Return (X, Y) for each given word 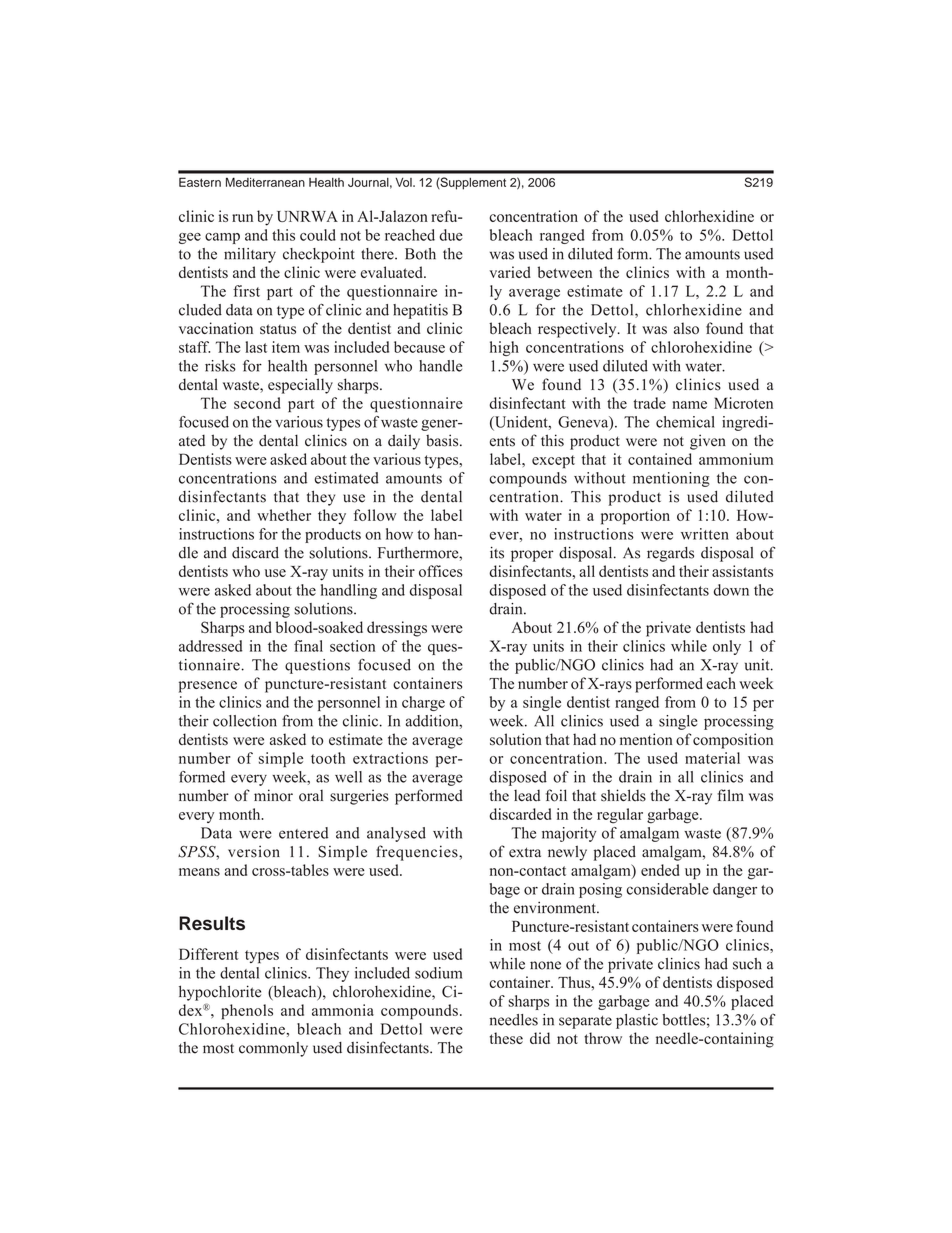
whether (284, 515)
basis (443, 440)
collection (245, 721)
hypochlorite (220, 993)
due (451, 235)
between (564, 272)
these (506, 1038)
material (712, 758)
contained (660, 459)
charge (423, 703)
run (242, 218)
